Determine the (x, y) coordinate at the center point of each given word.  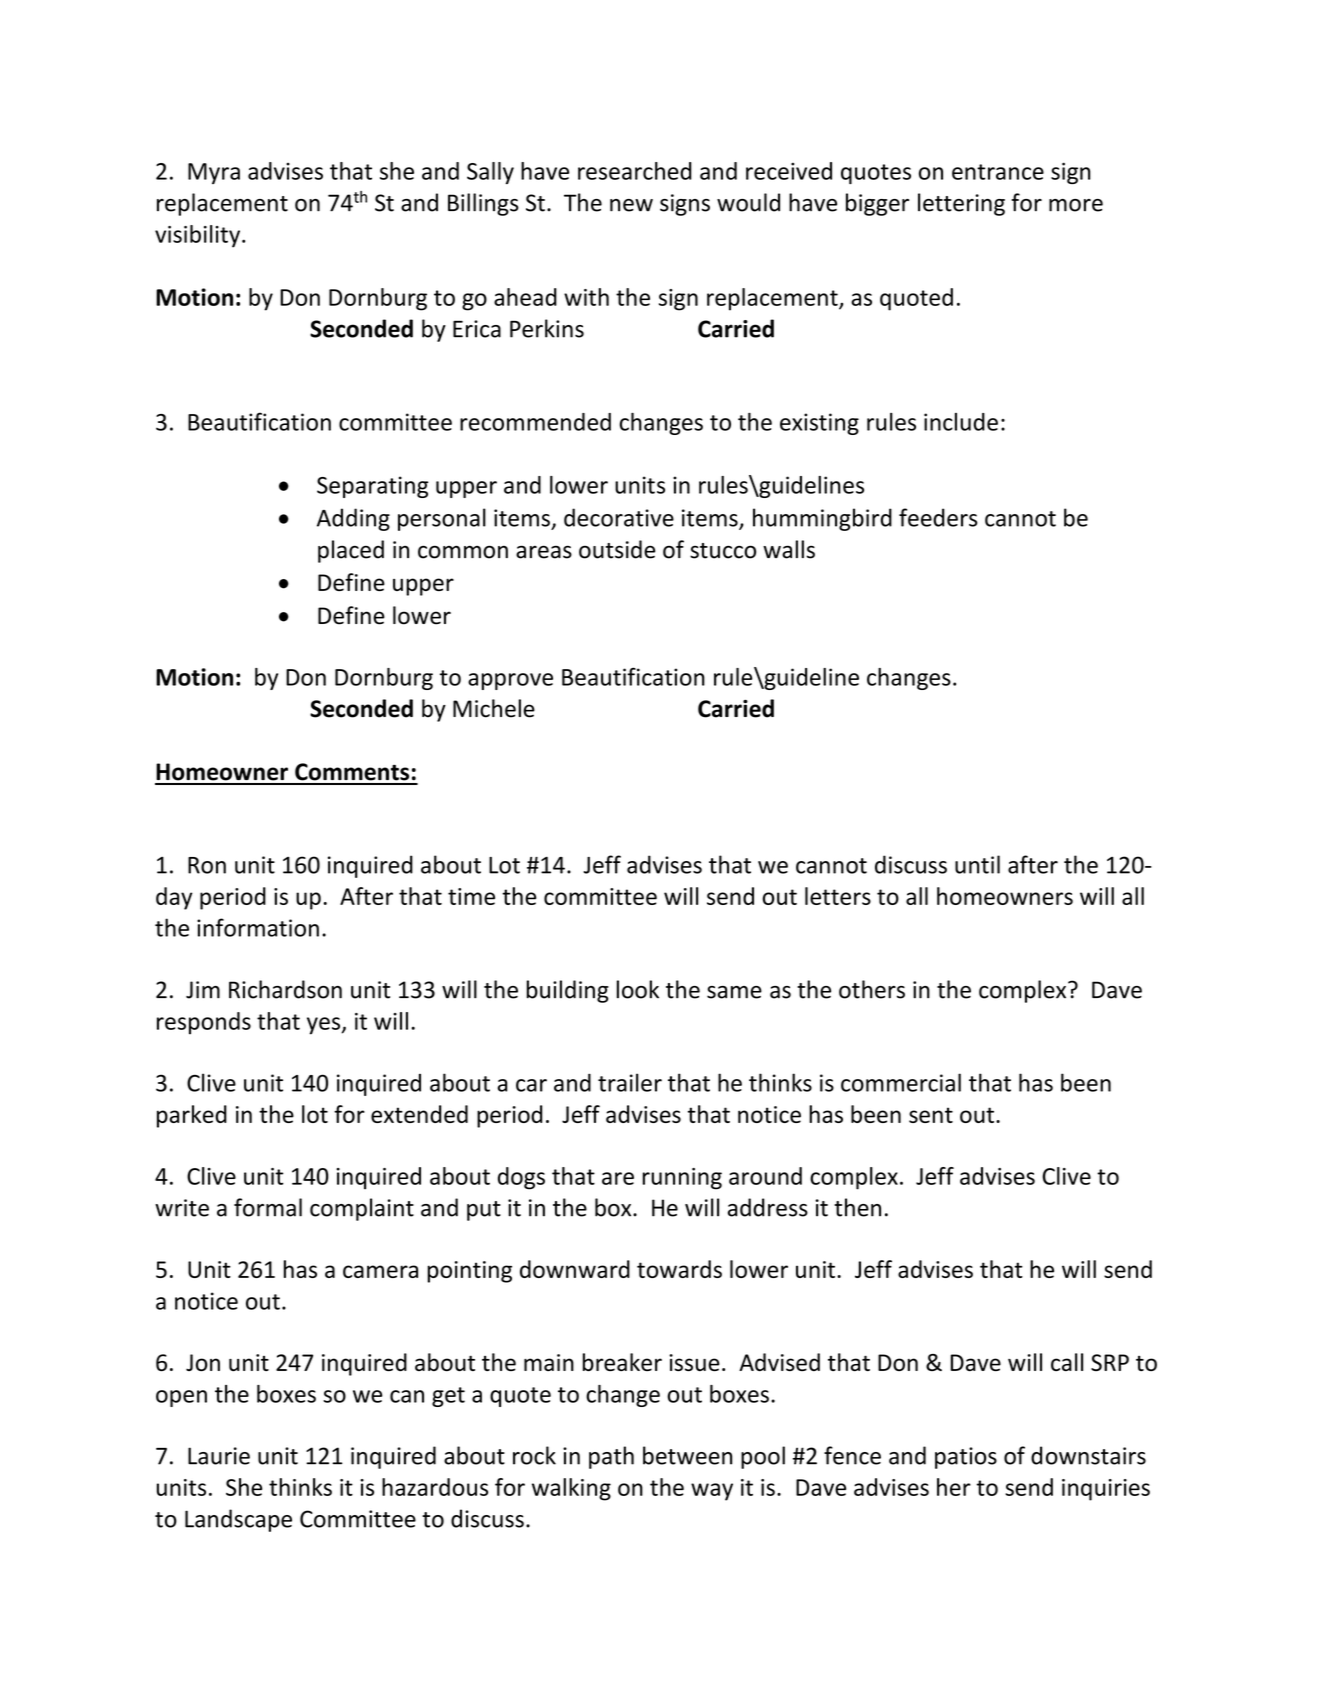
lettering (961, 204)
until (977, 864)
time (471, 896)
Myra (214, 173)
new (631, 205)
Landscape (238, 1520)
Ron (207, 865)
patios (966, 1458)
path (611, 1457)
